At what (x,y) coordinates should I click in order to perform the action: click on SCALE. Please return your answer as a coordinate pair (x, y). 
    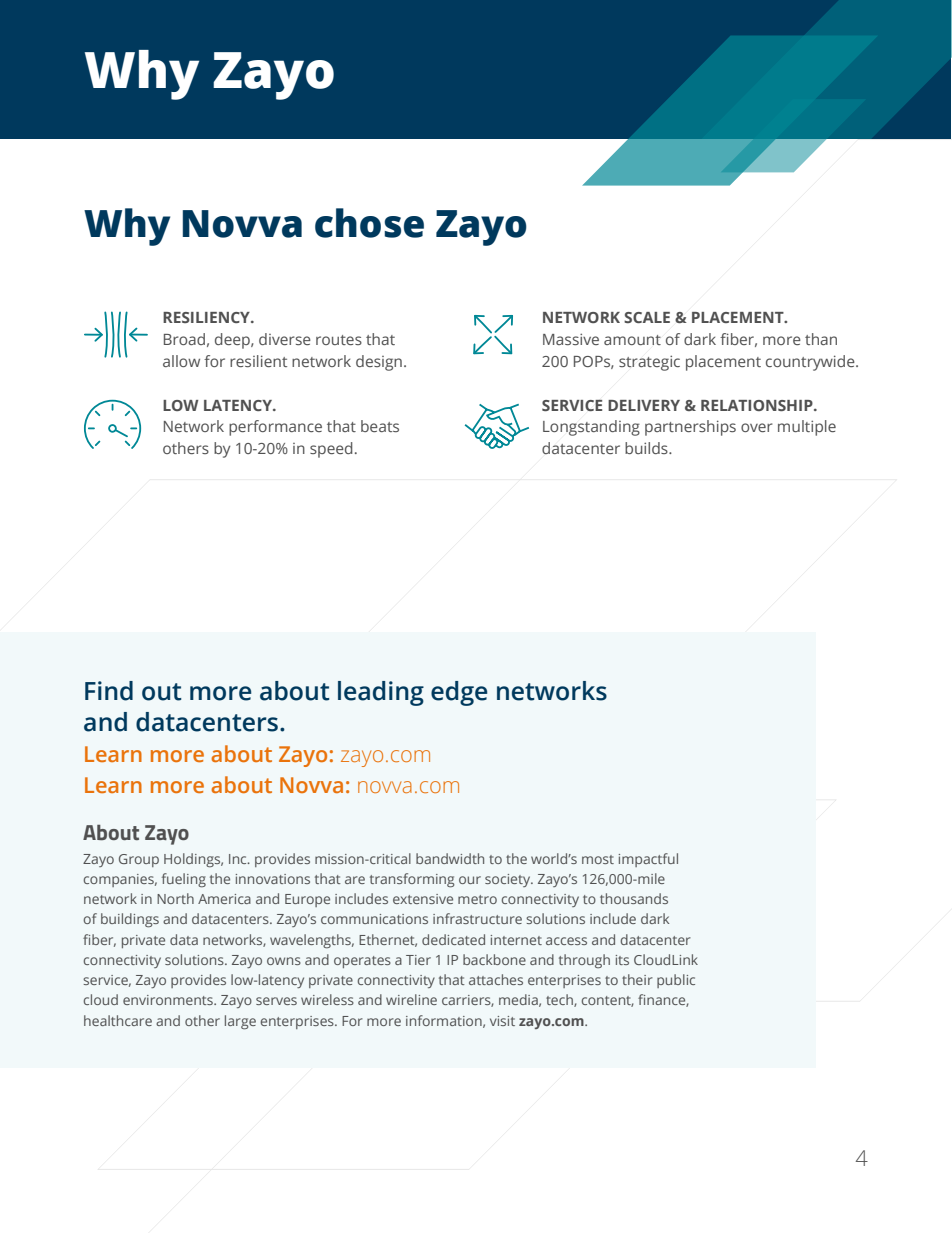
    Looking at the image, I should click on (647, 317).
